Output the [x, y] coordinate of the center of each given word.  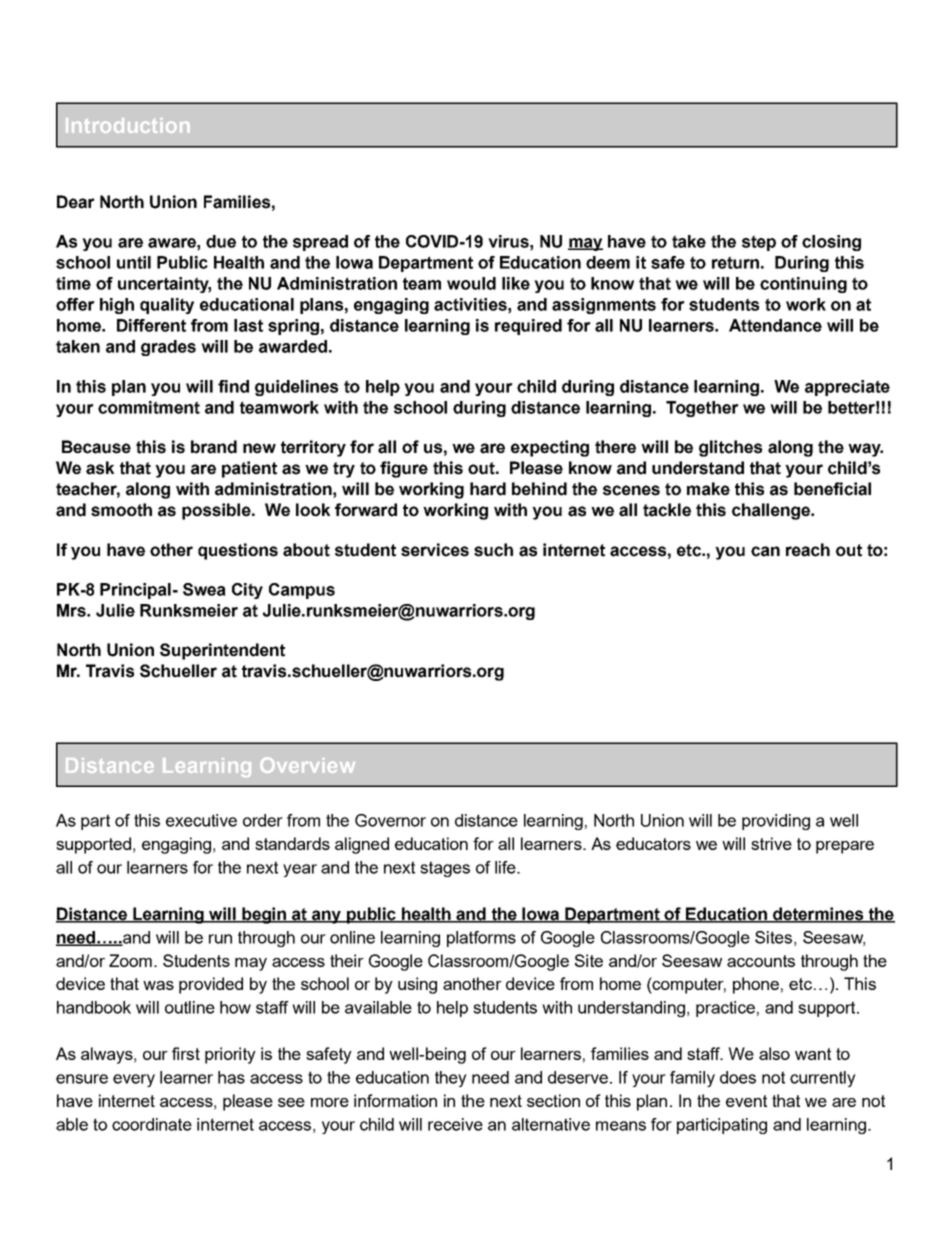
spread [320, 243]
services [435, 550]
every [134, 1080]
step [759, 243]
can [765, 551]
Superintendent [222, 651]
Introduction [128, 125]
